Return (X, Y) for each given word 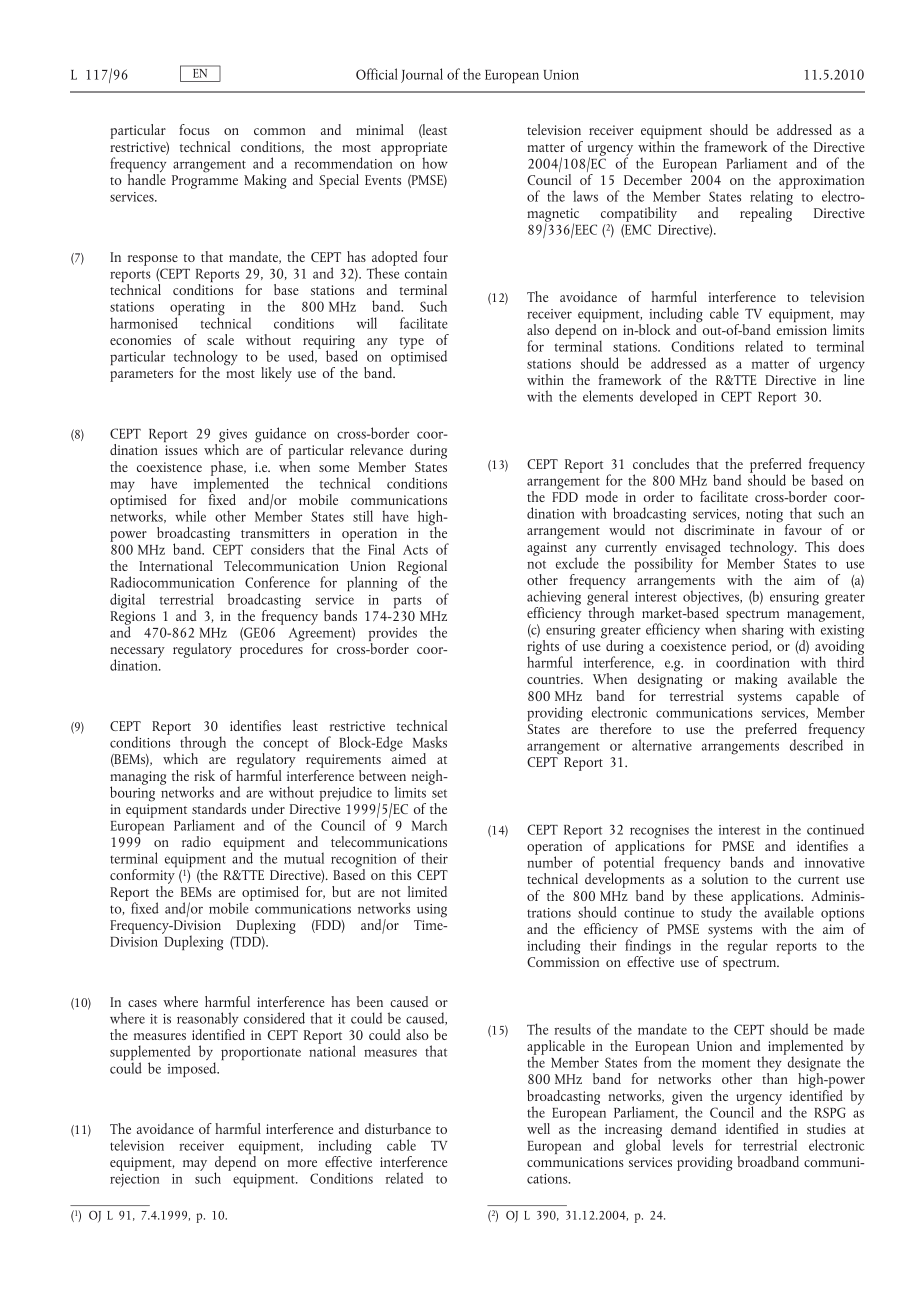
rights (544, 649)
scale (220, 339)
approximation (821, 183)
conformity (142, 878)
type (411, 343)
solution (725, 877)
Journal (422, 75)
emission (802, 330)
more (302, 1163)
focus (194, 129)
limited (427, 891)
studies (826, 1128)
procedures (271, 649)
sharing (763, 632)
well (538, 1128)
